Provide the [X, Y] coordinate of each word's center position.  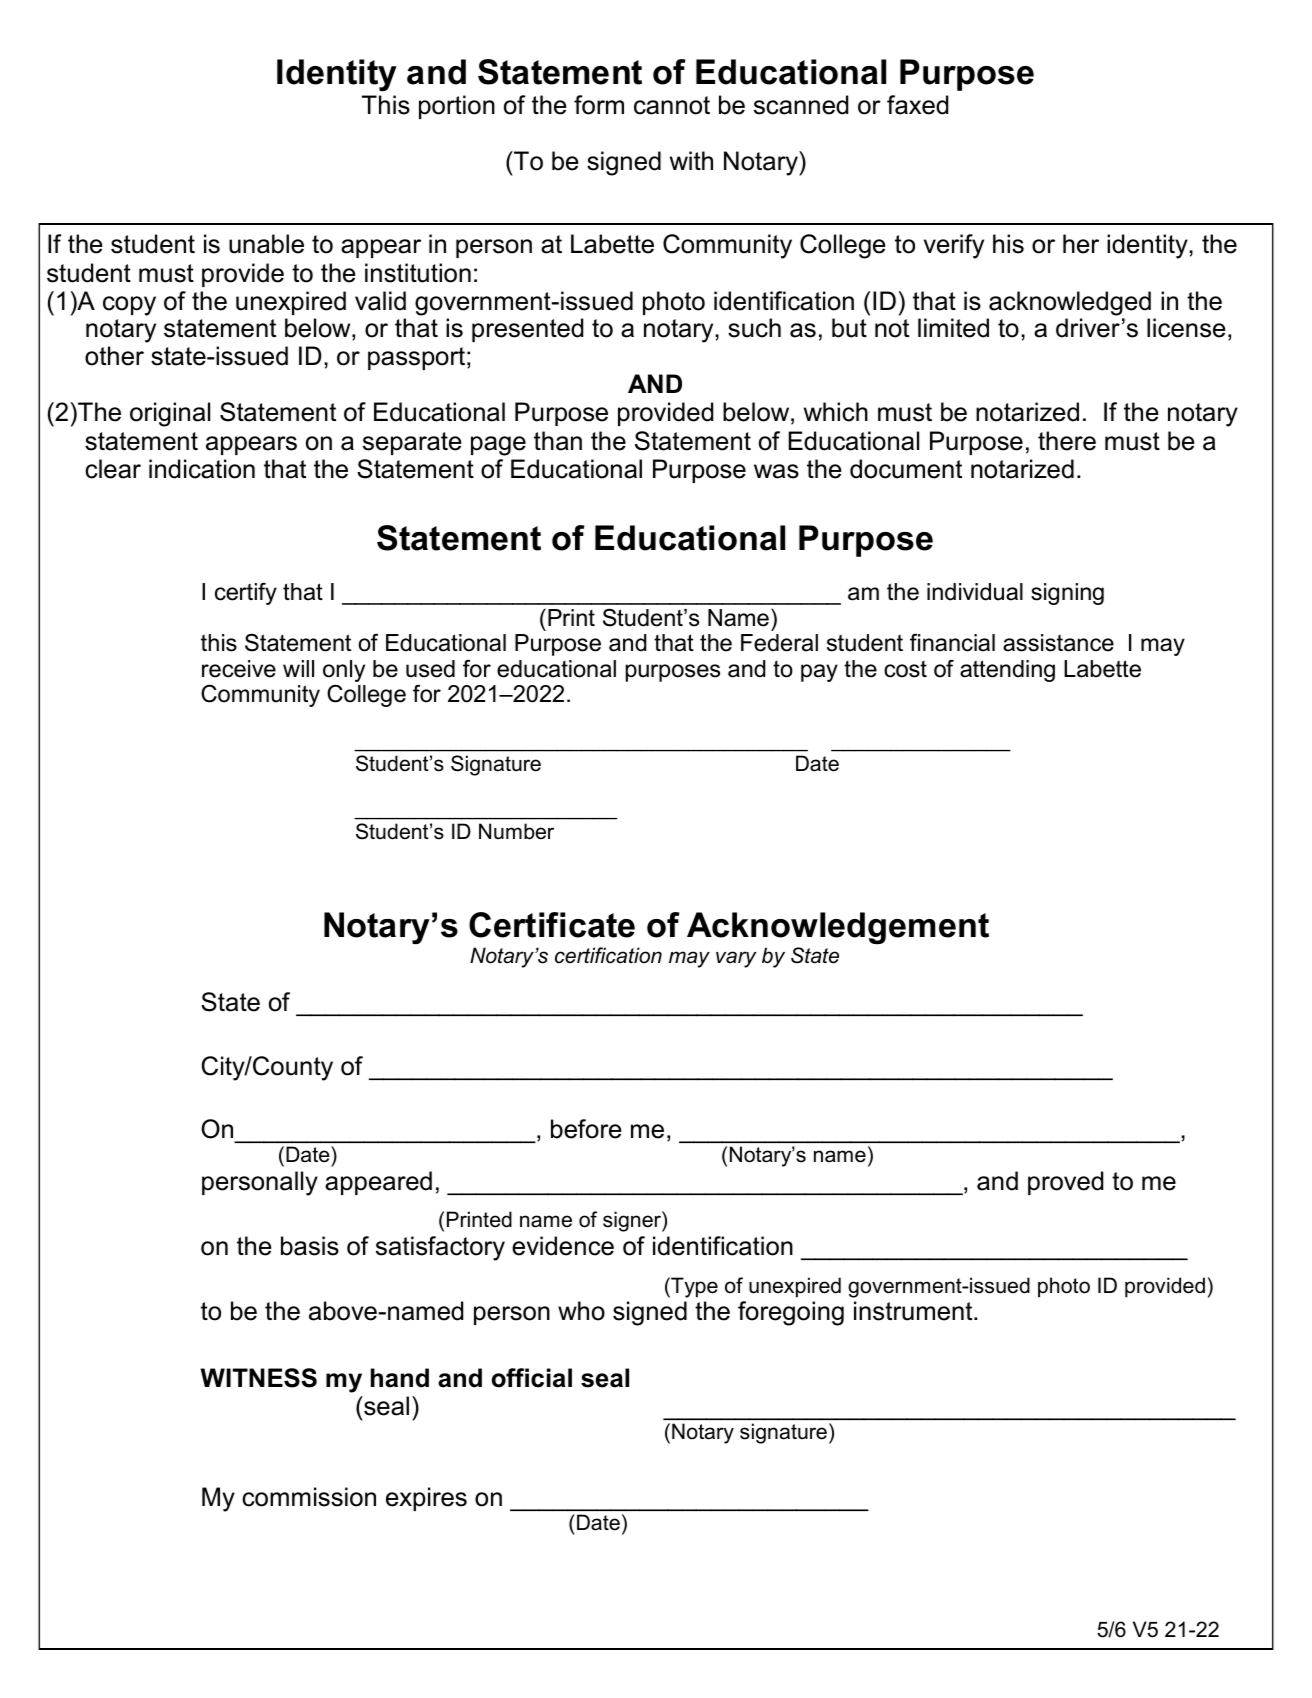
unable [266, 244]
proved [1065, 1183]
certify [246, 593]
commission [309, 1497]
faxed [917, 105]
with [691, 160]
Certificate [552, 925]
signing [1067, 594]
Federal [779, 643]
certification [608, 955]
